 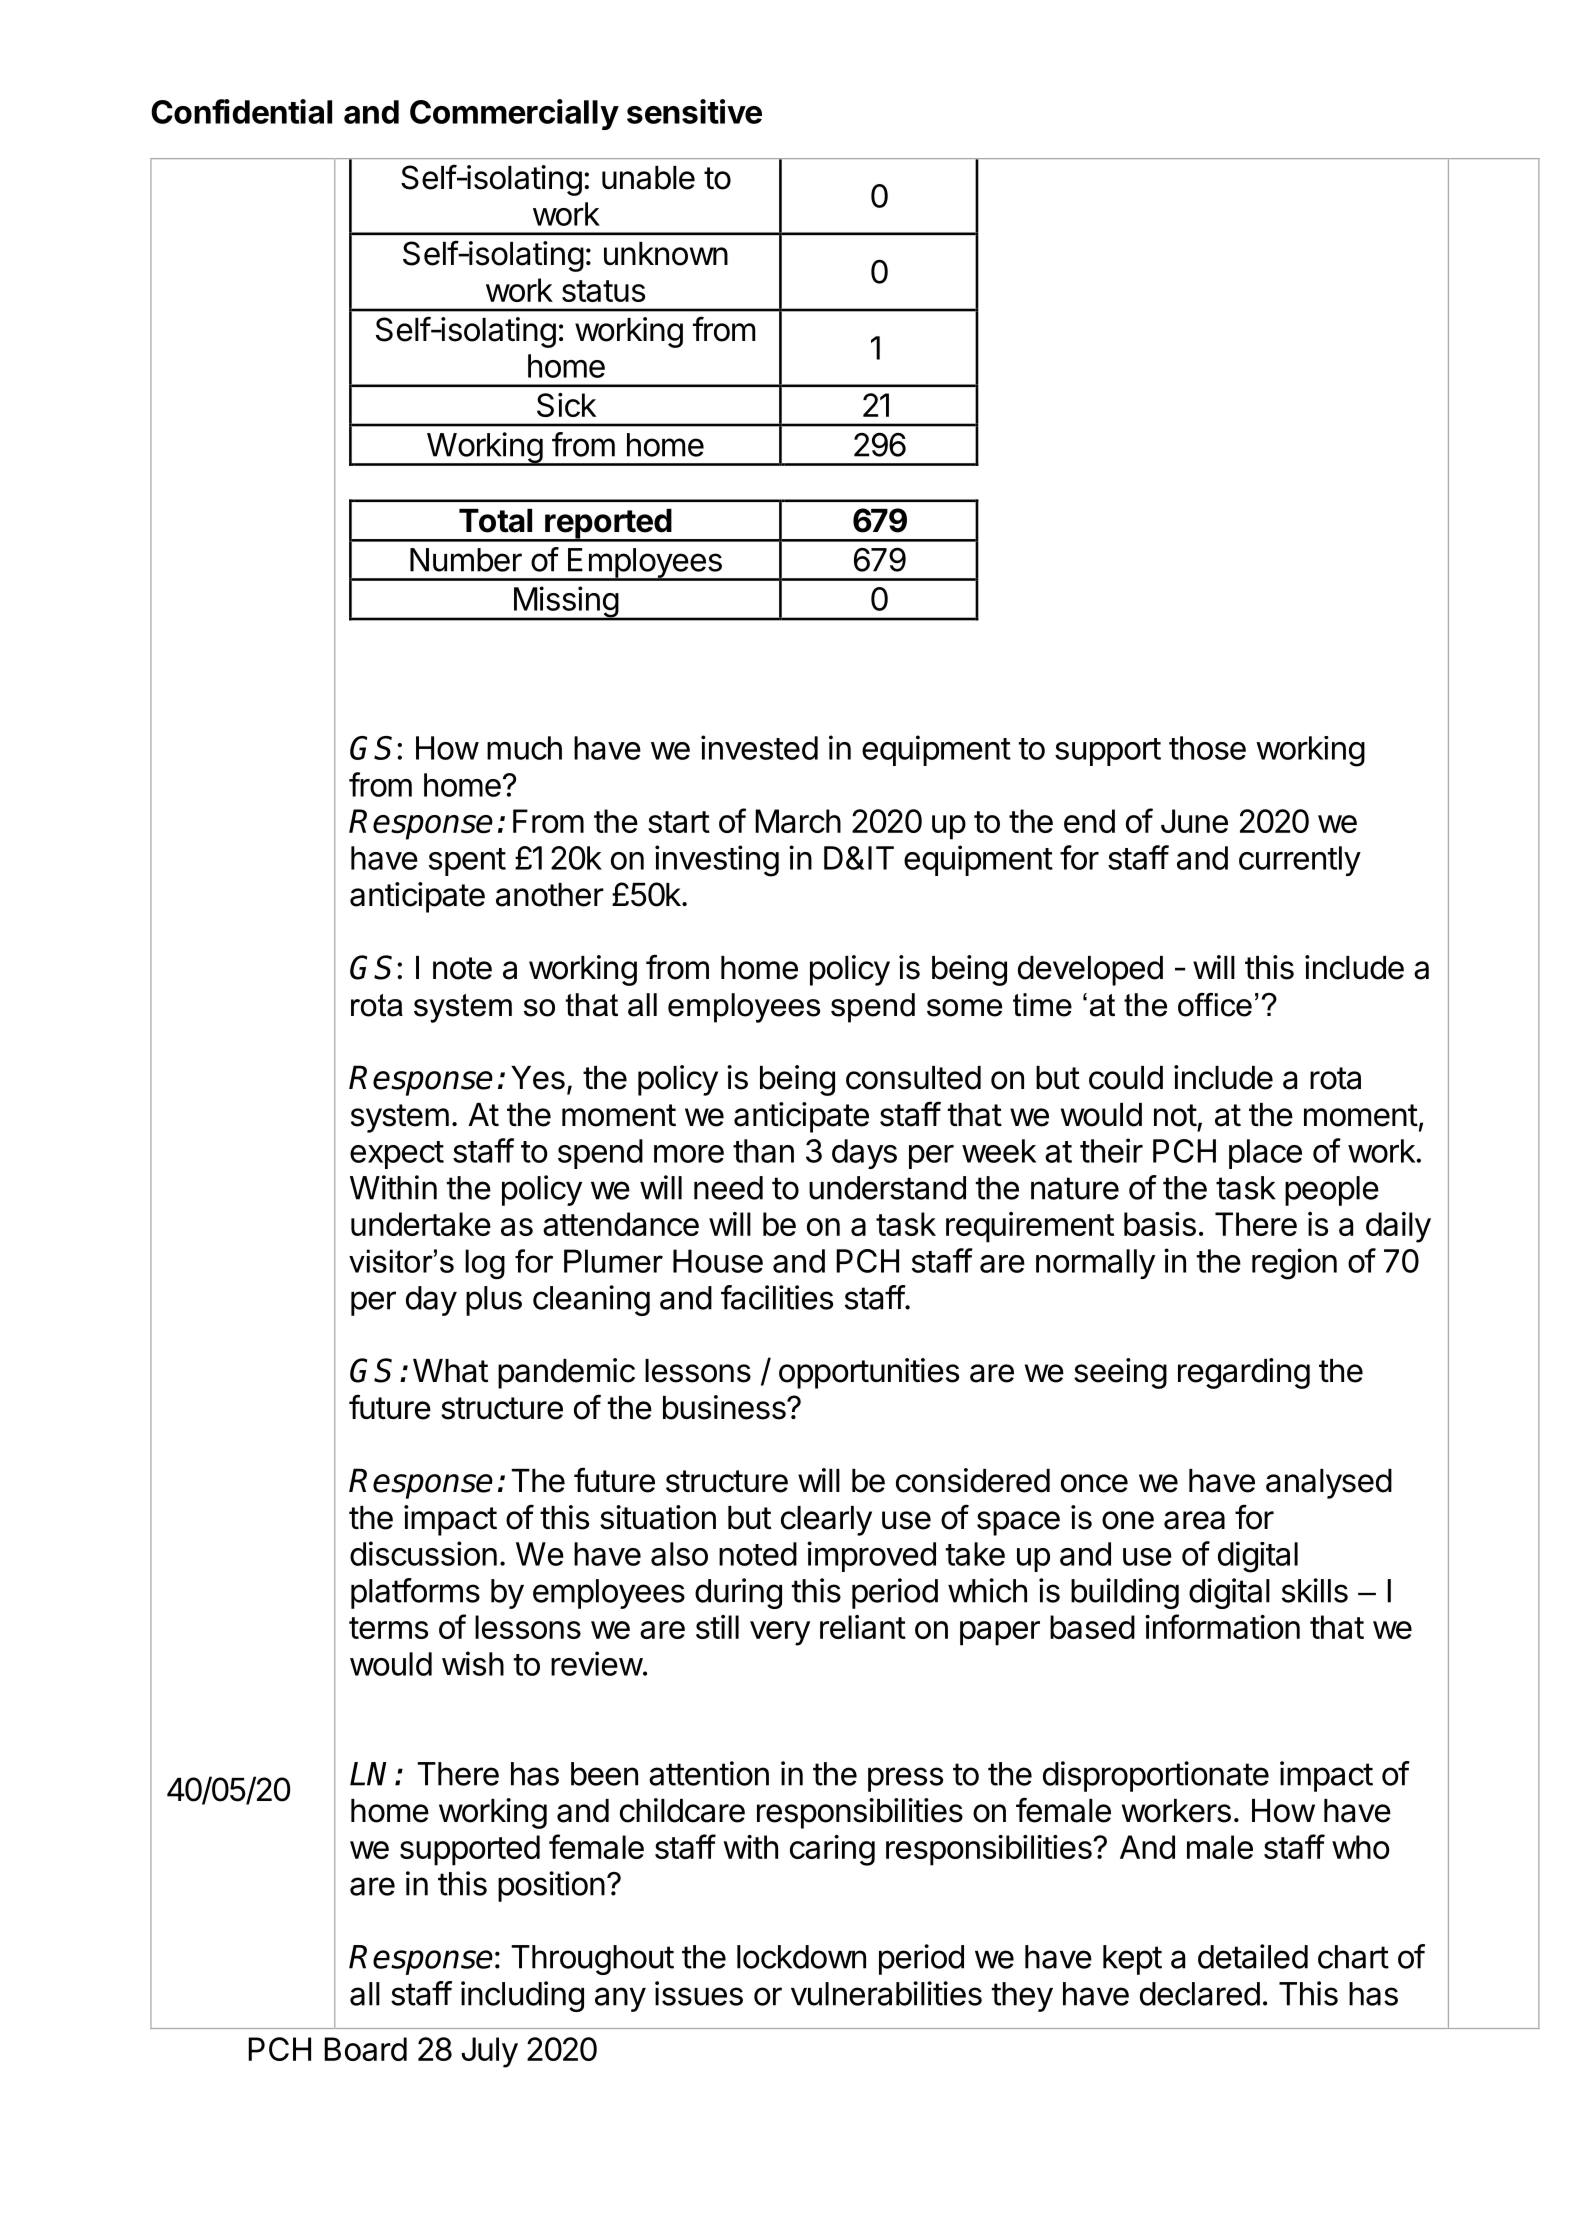 I want to click on consulted, so click(x=913, y=1078).
